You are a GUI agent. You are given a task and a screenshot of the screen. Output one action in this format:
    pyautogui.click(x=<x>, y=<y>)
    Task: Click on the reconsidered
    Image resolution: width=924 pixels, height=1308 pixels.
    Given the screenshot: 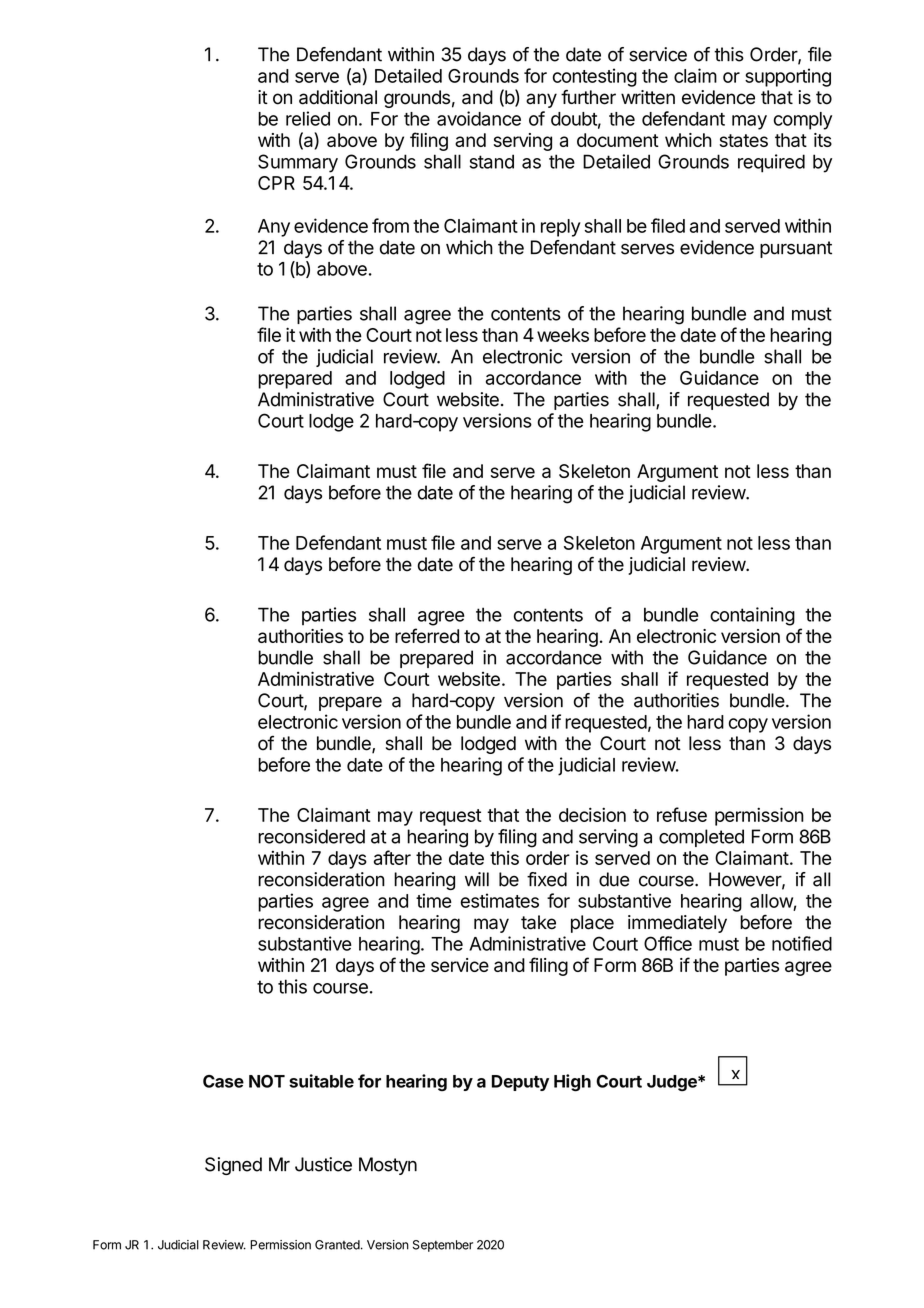 What is the action you would take?
    pyautogui.click(x=311, y=836)
